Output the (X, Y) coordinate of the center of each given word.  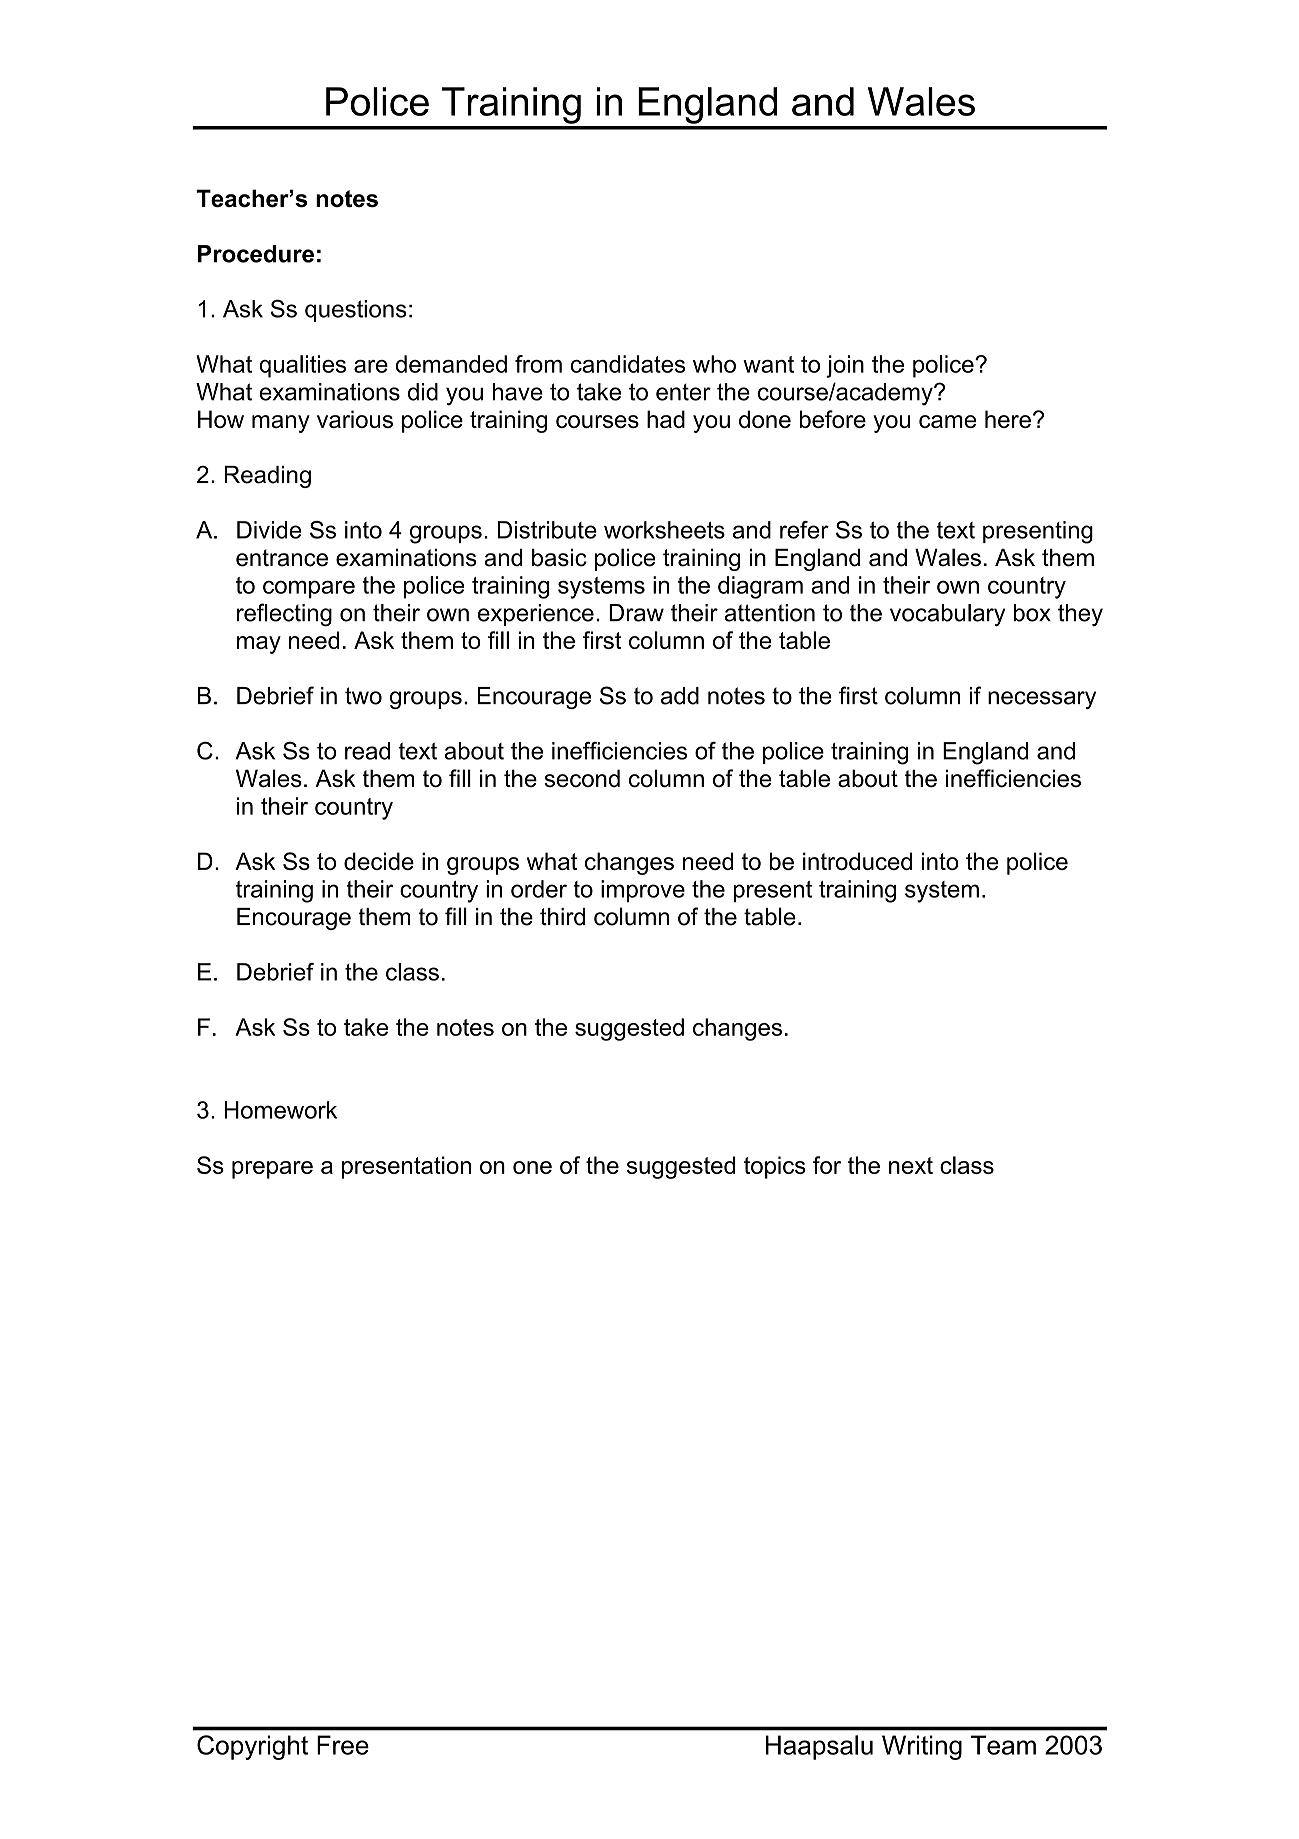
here (1008, 419)
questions (356, 311)
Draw (636, 613)
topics (775, 1167)
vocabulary (947, 615)
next (911, 1165)
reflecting (284, 615)
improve (643, 891)
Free (343, 1745)
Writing (922, 1747)
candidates (628, 364)
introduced (857, 861)
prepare (272, 1170)
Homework (281, 1110)
